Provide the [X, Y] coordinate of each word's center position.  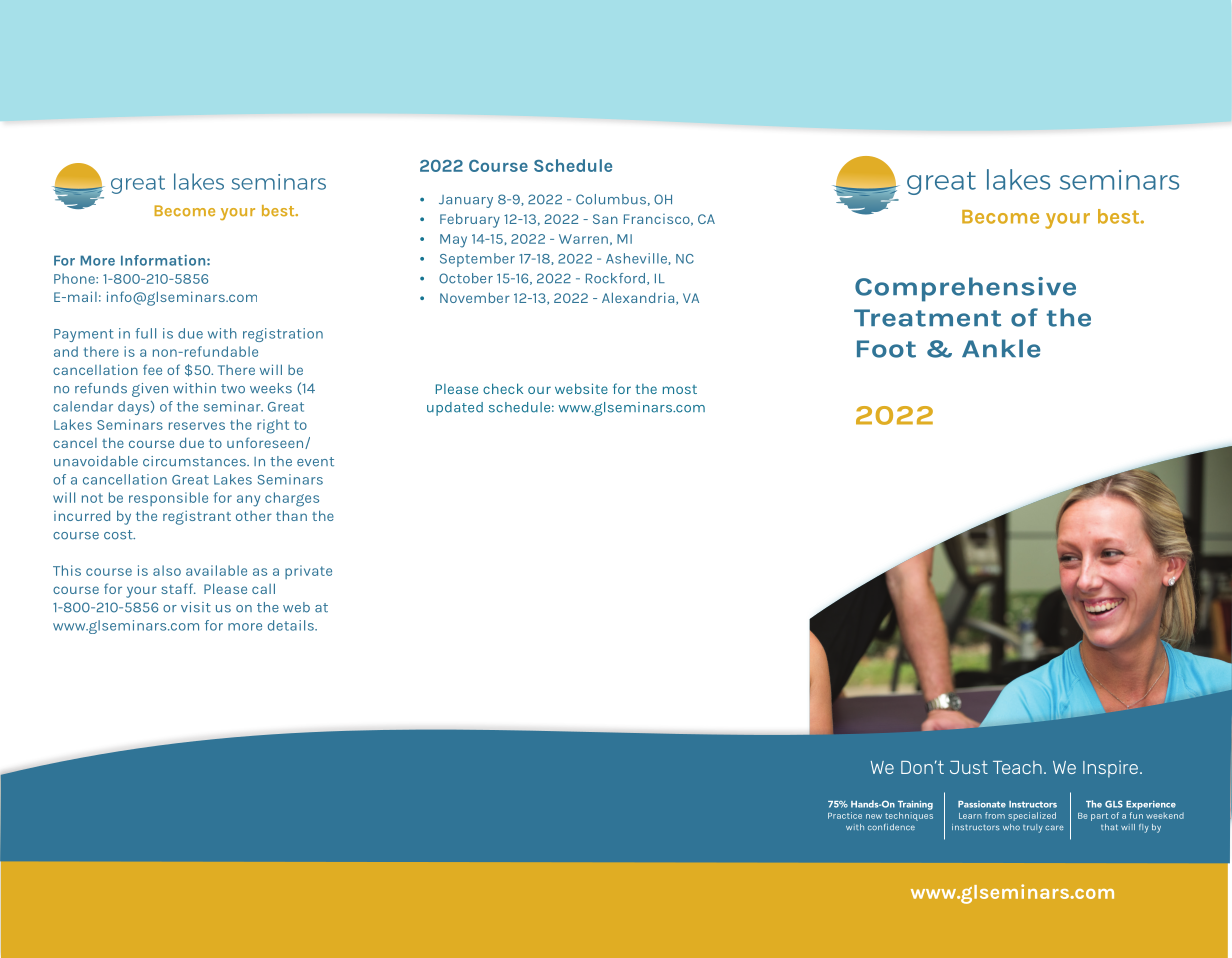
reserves [197, 426]
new [874, 816]
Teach [1017, 767]
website [581, 388]
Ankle [1001, 348]
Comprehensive [965, 289]
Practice [845, 815]
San [605, 219]
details [292, 625]
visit [196, 607]
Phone [75, 278]
